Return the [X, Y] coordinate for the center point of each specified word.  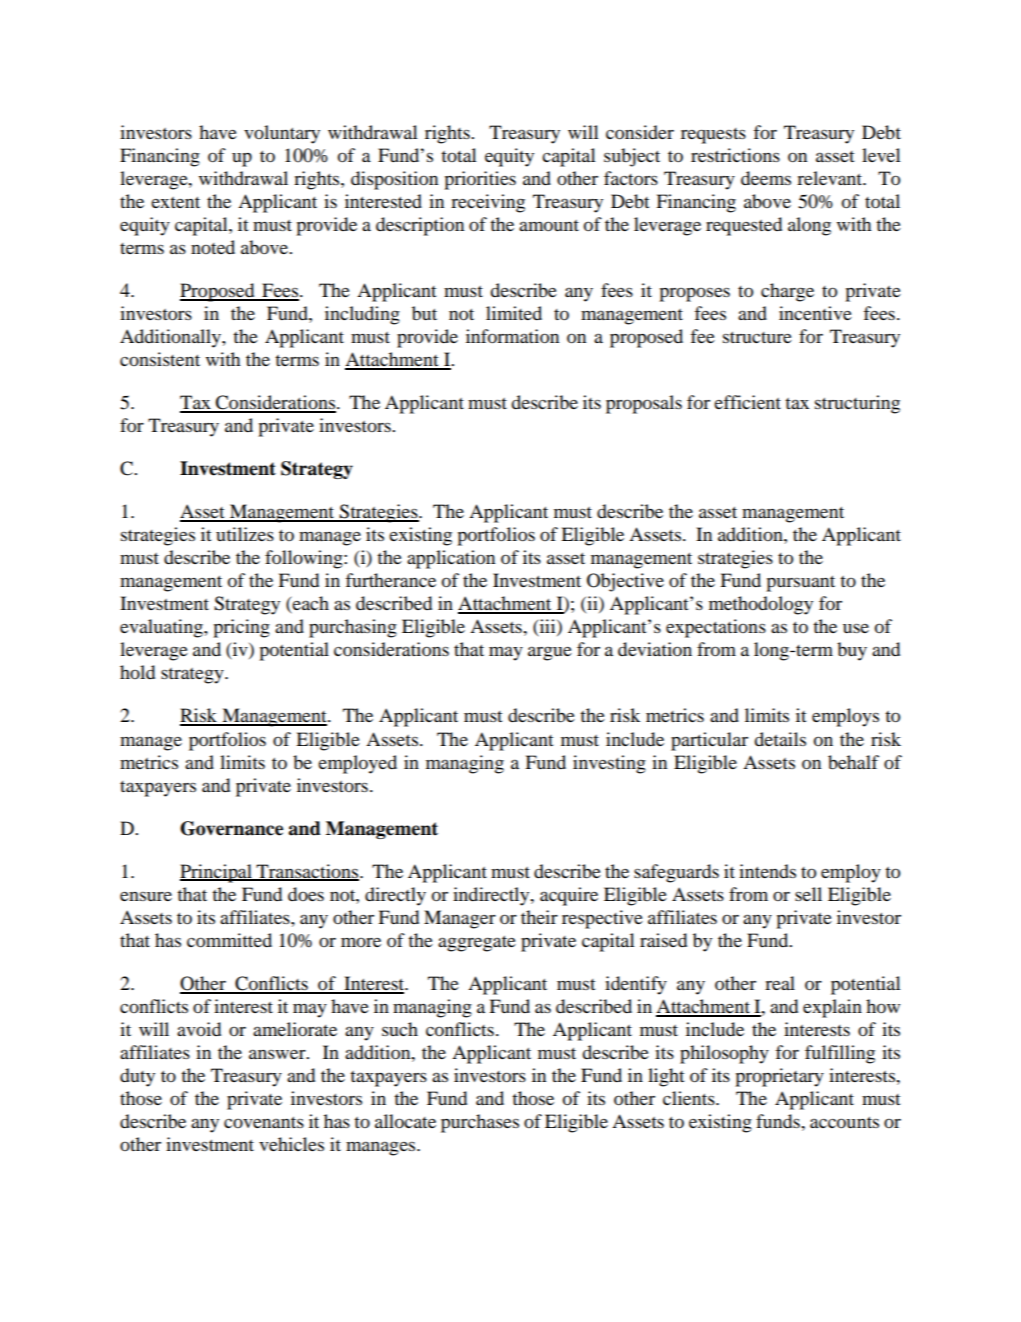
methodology [761, 605]
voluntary [282, 134]
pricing [241, 628]
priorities [480, 180]
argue [550, 653]
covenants [264, 1122]
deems [766, 178]
